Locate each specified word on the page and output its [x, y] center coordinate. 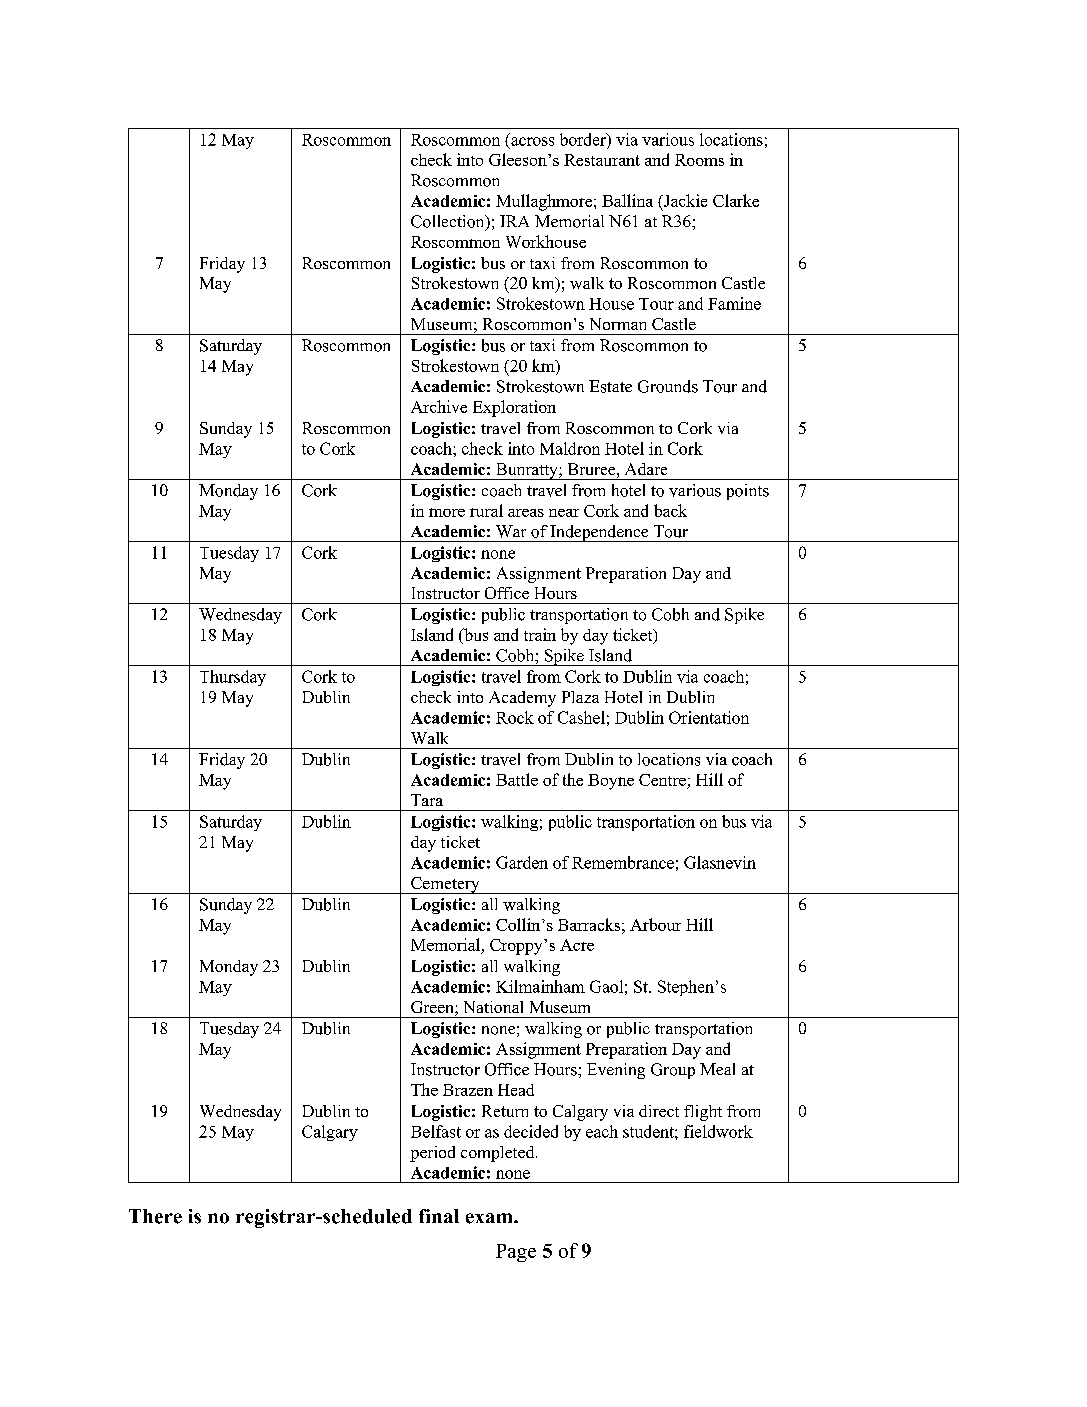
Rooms [699, 160]
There [155, 1216]
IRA [514, 221]
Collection [449, 222]
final [439, 1216]
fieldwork [718, 1131]
